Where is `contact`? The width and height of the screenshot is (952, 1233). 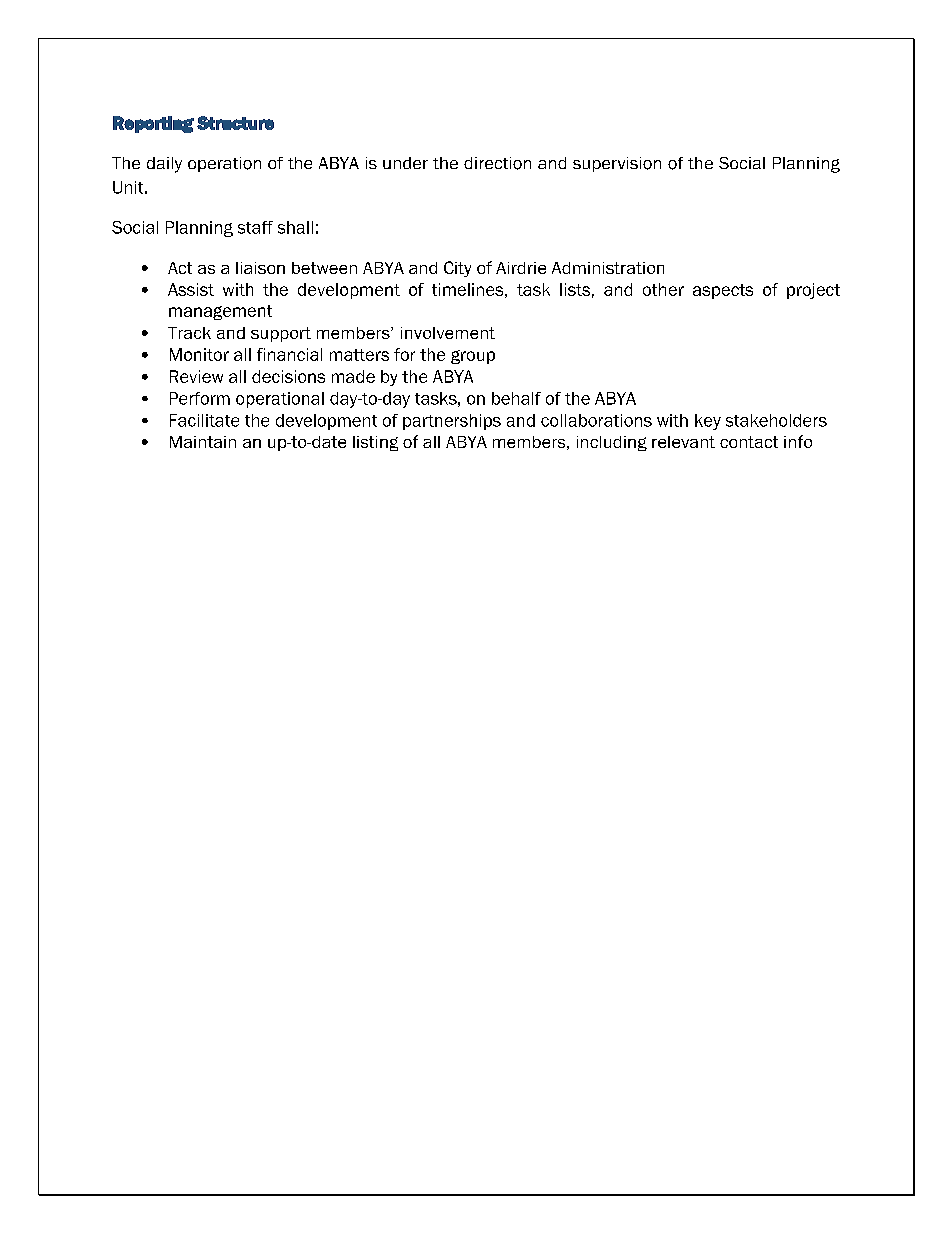
contact is located at coordinates (749, 442).
